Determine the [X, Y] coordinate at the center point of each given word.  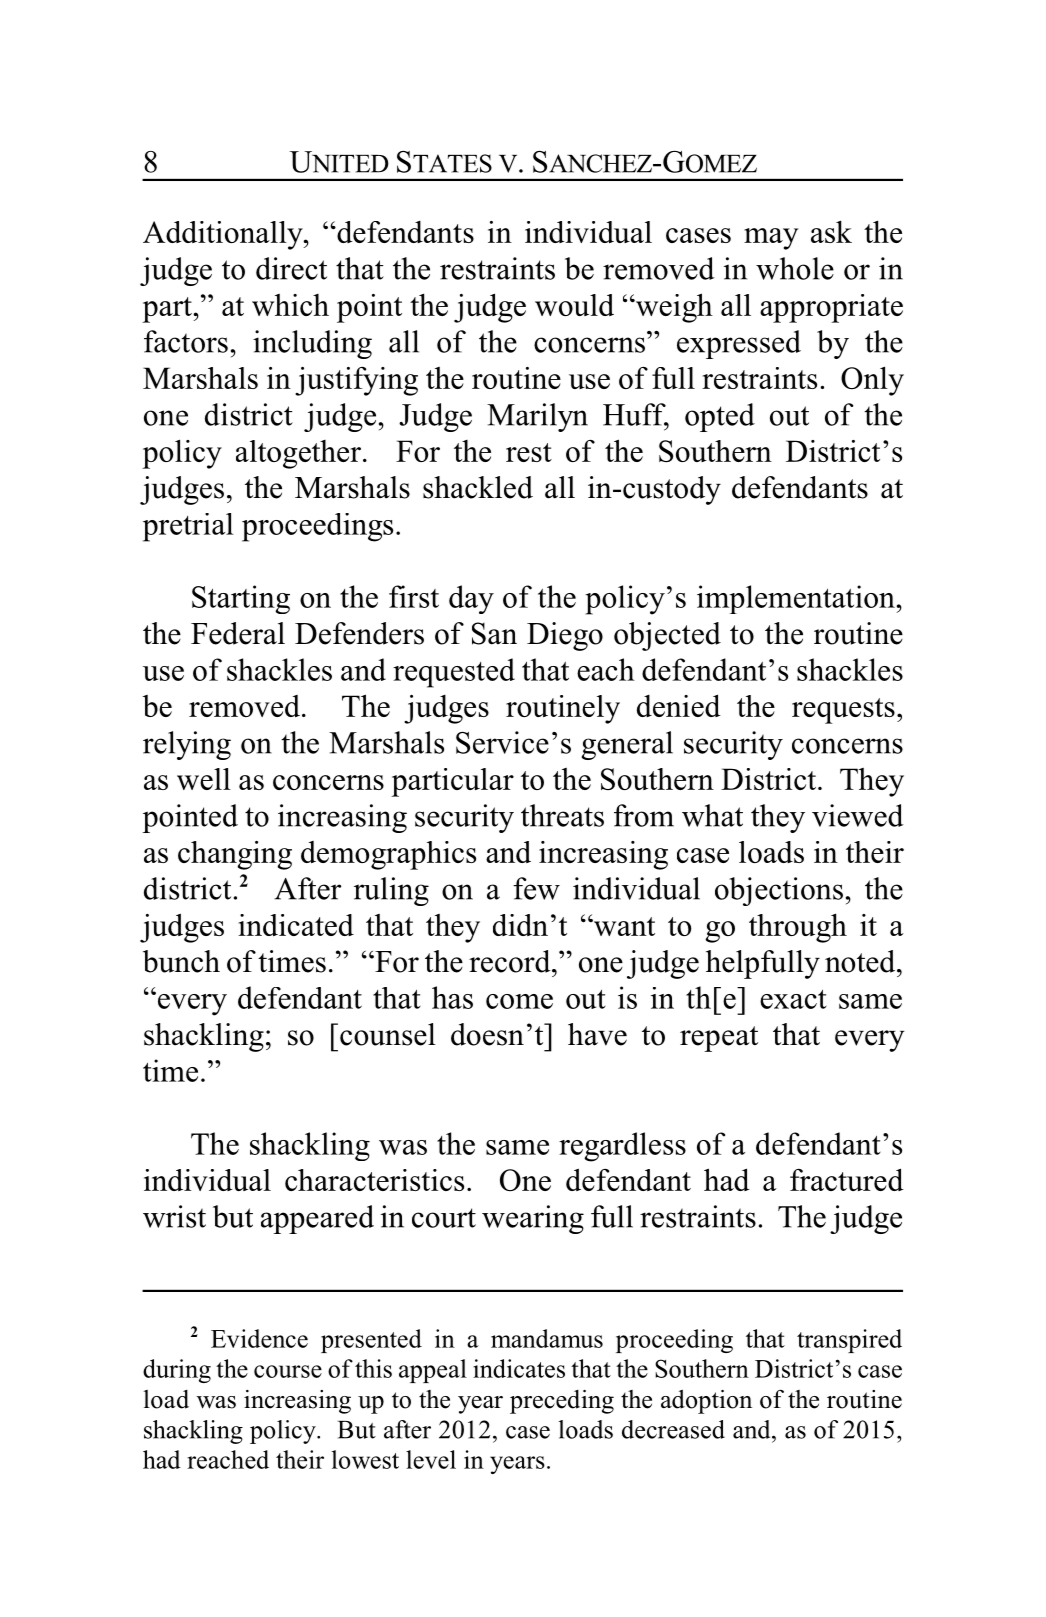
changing [235, 855]
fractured [847, 1179]
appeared [317, 1219]
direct [291, 268]
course [288, 1371]
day [471, 599]
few [536, 888]
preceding [562, 1402]
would [574, 305]
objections [779, 891]
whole [795, 268]
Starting [241, 599]
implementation [797, 599]
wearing [533, 1219]
